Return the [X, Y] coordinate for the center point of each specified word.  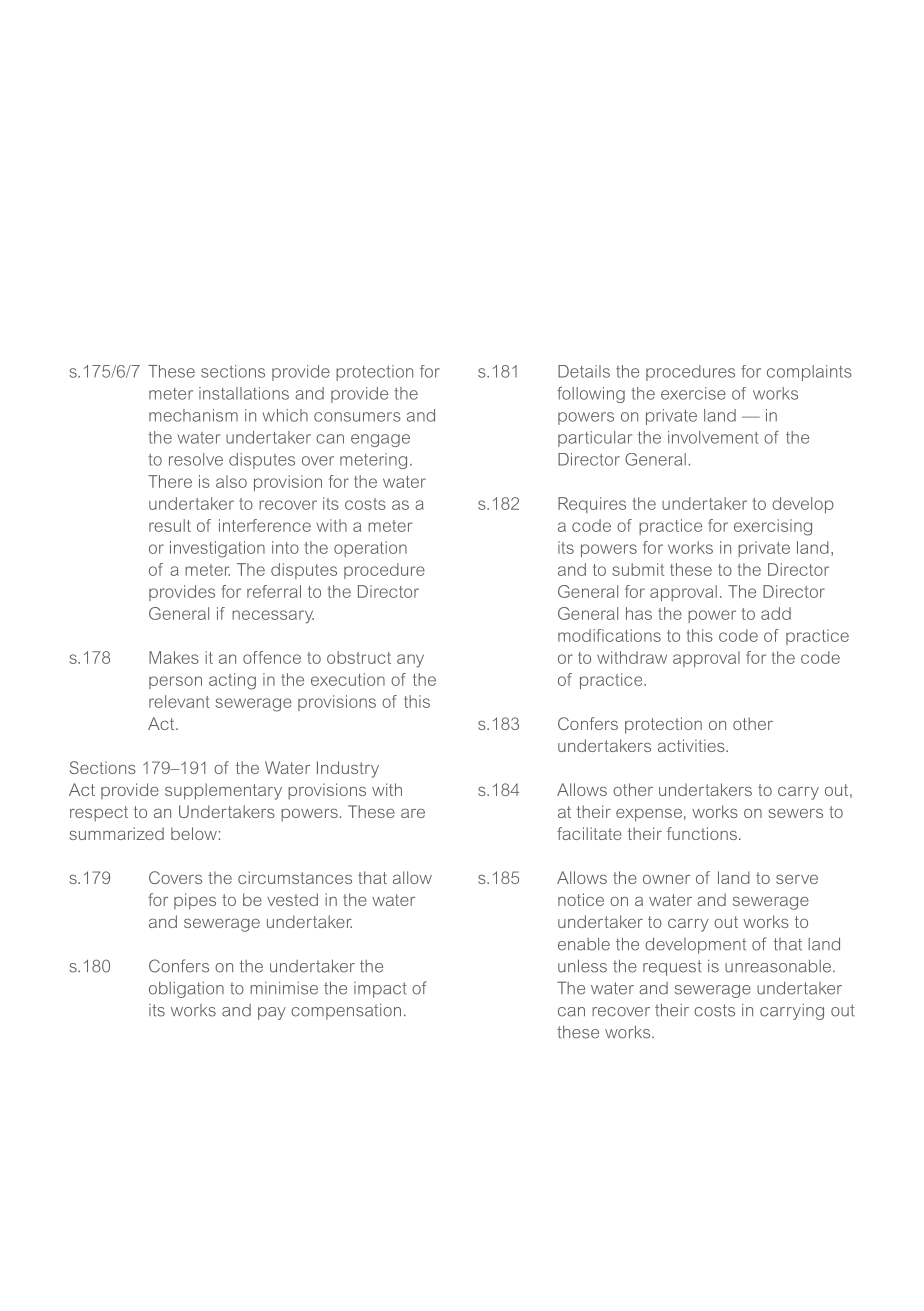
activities [692, 745]
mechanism [193, 415]
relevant [179, 701]
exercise [693, 393]
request [672, 968]
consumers [357, 417]
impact [380, 990]
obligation [186, 989]
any [410, 661]
